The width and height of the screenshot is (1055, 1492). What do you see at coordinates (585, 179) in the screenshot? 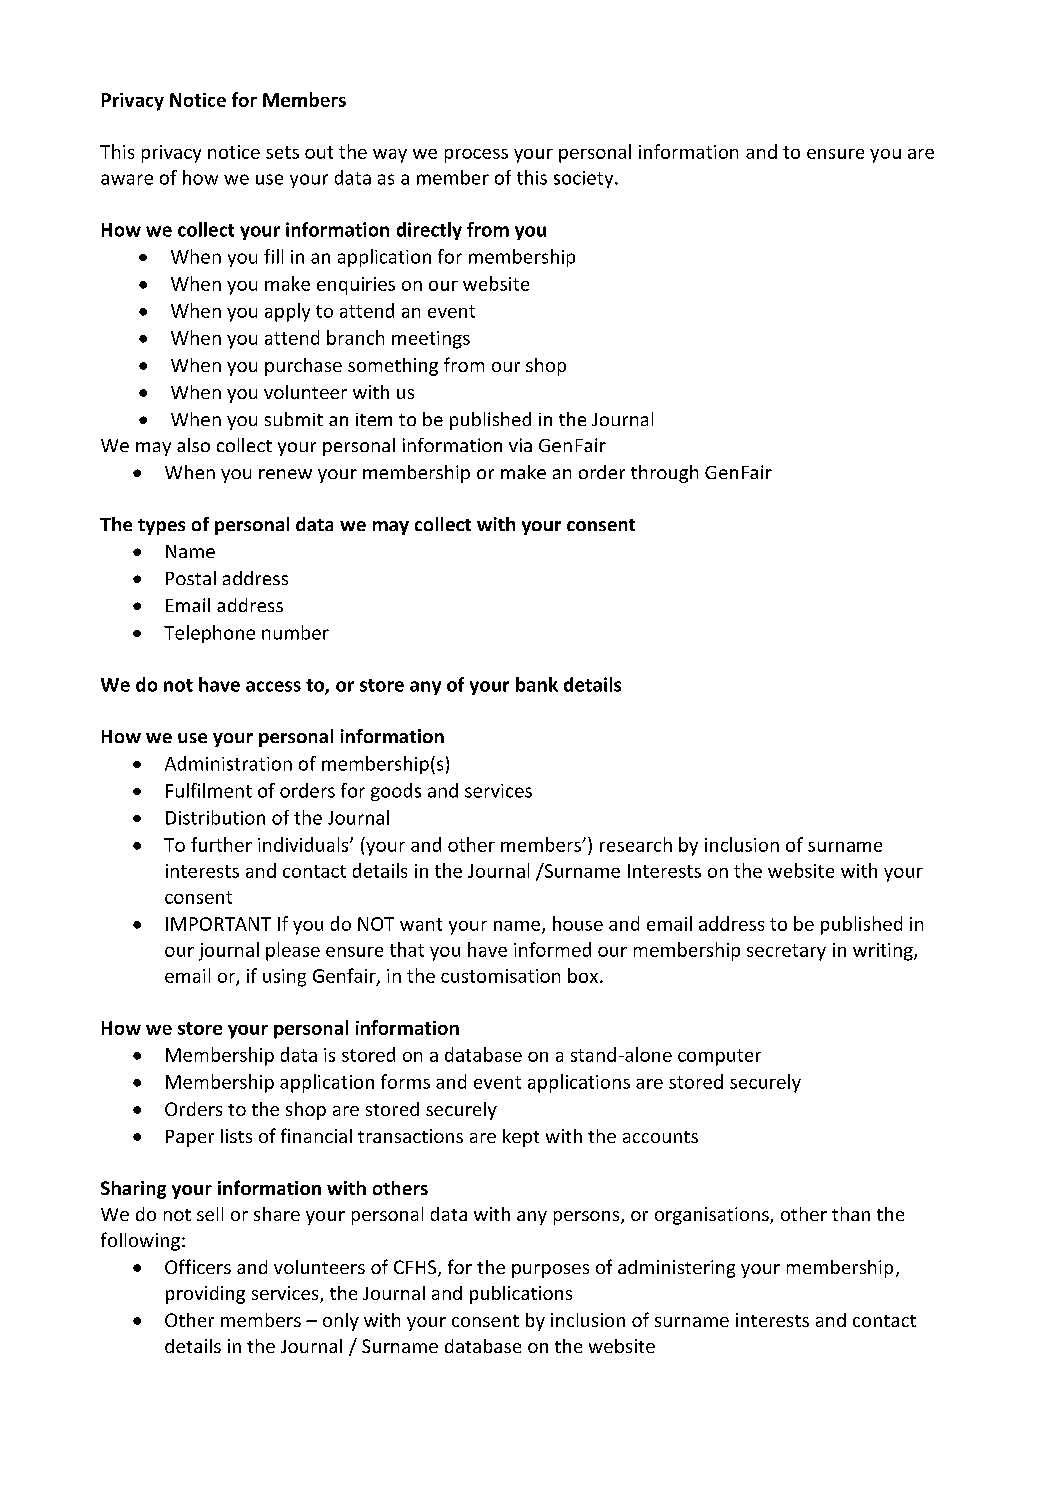
I see `society` at bounding box center [585, 179].
